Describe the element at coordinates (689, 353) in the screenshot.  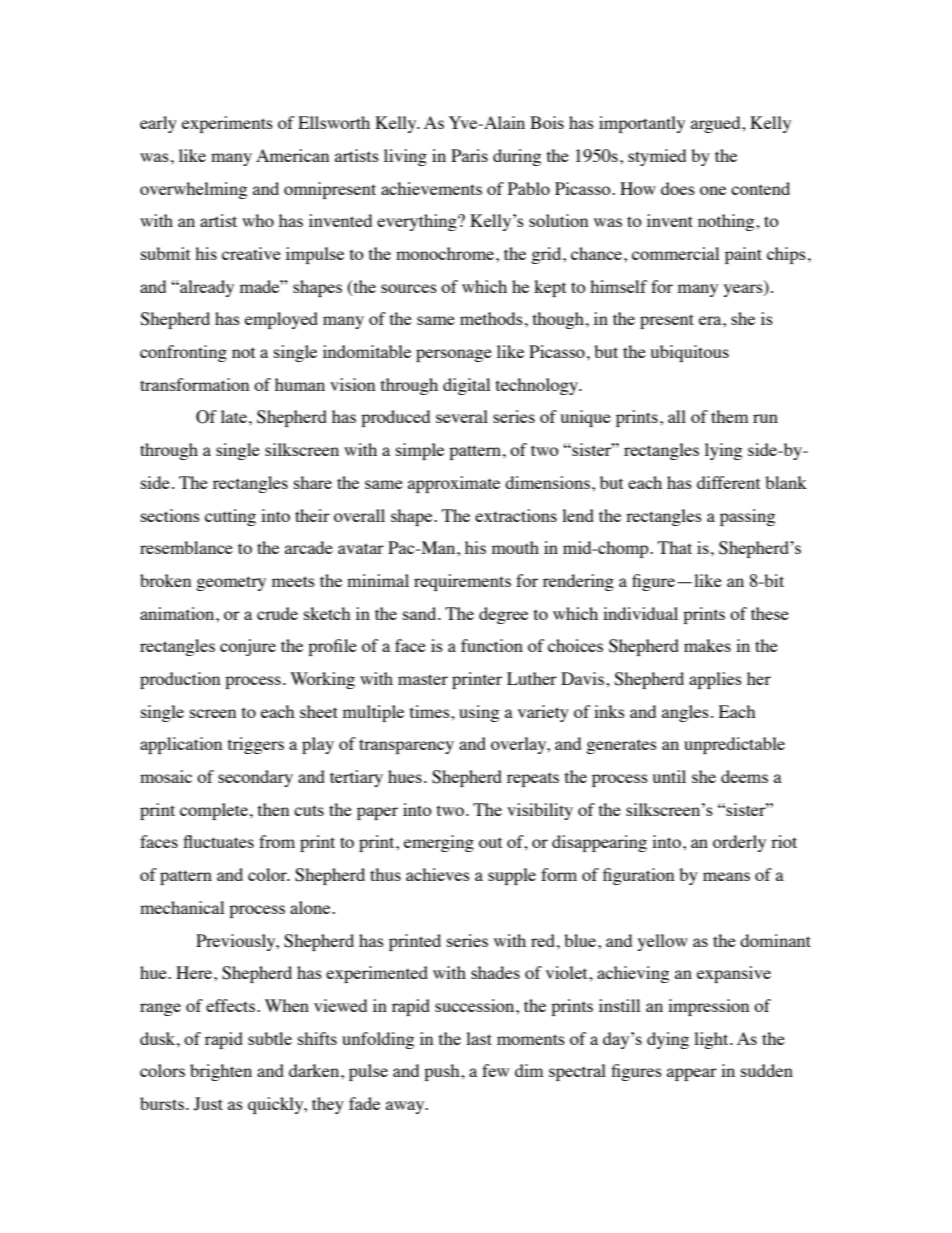
I see `ubiquitous` at that location.
